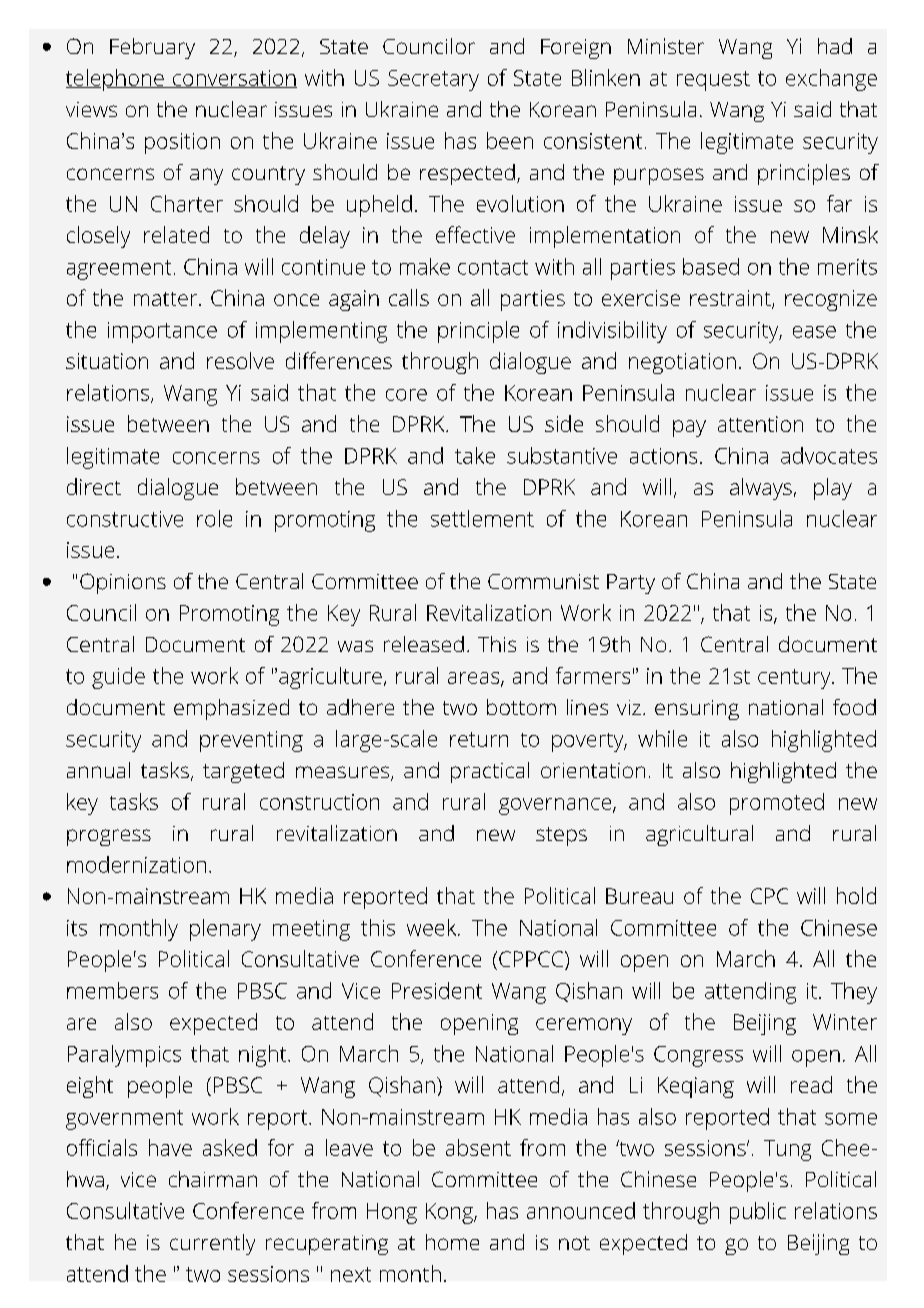 This image has width=924, height=1308. I want to click on core, so click(406, 395).
